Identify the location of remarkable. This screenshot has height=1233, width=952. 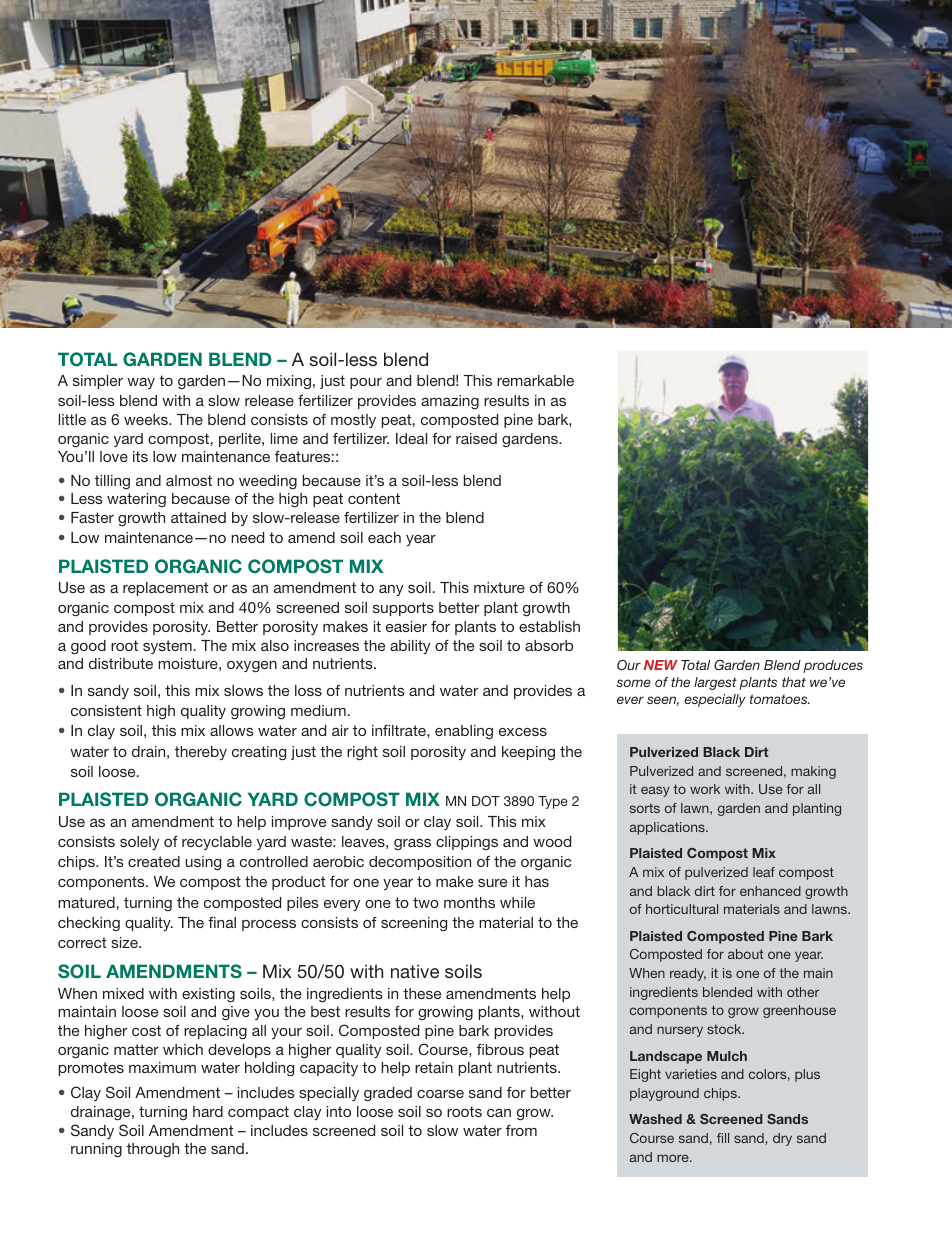
(535, 380).
